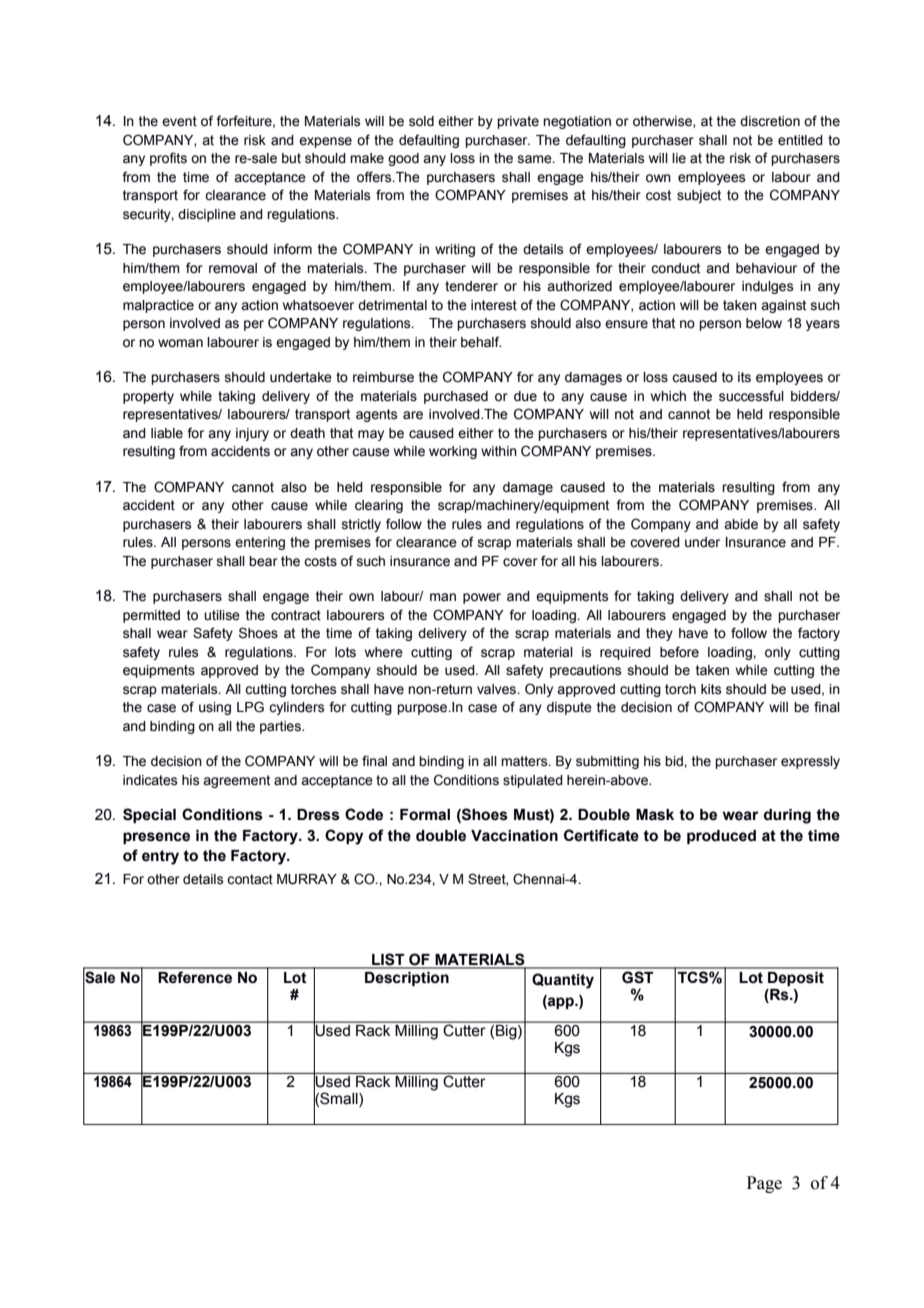  Describe the element at coordinates (711, 689) in the image. I see `kits` at that location.
